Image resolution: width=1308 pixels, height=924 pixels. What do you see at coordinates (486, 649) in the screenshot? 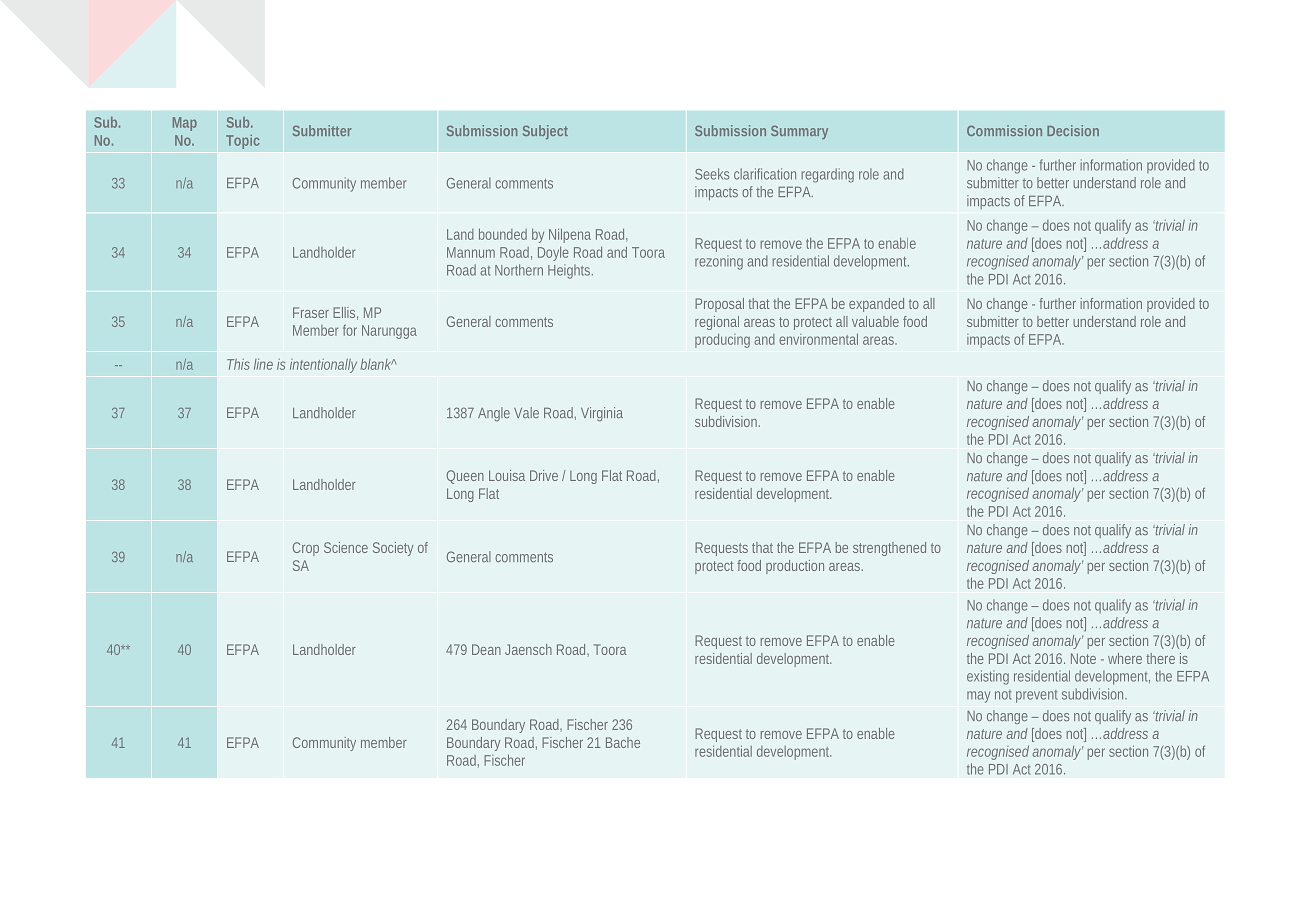
I see `Dean` at bounding box center [486, 649].
